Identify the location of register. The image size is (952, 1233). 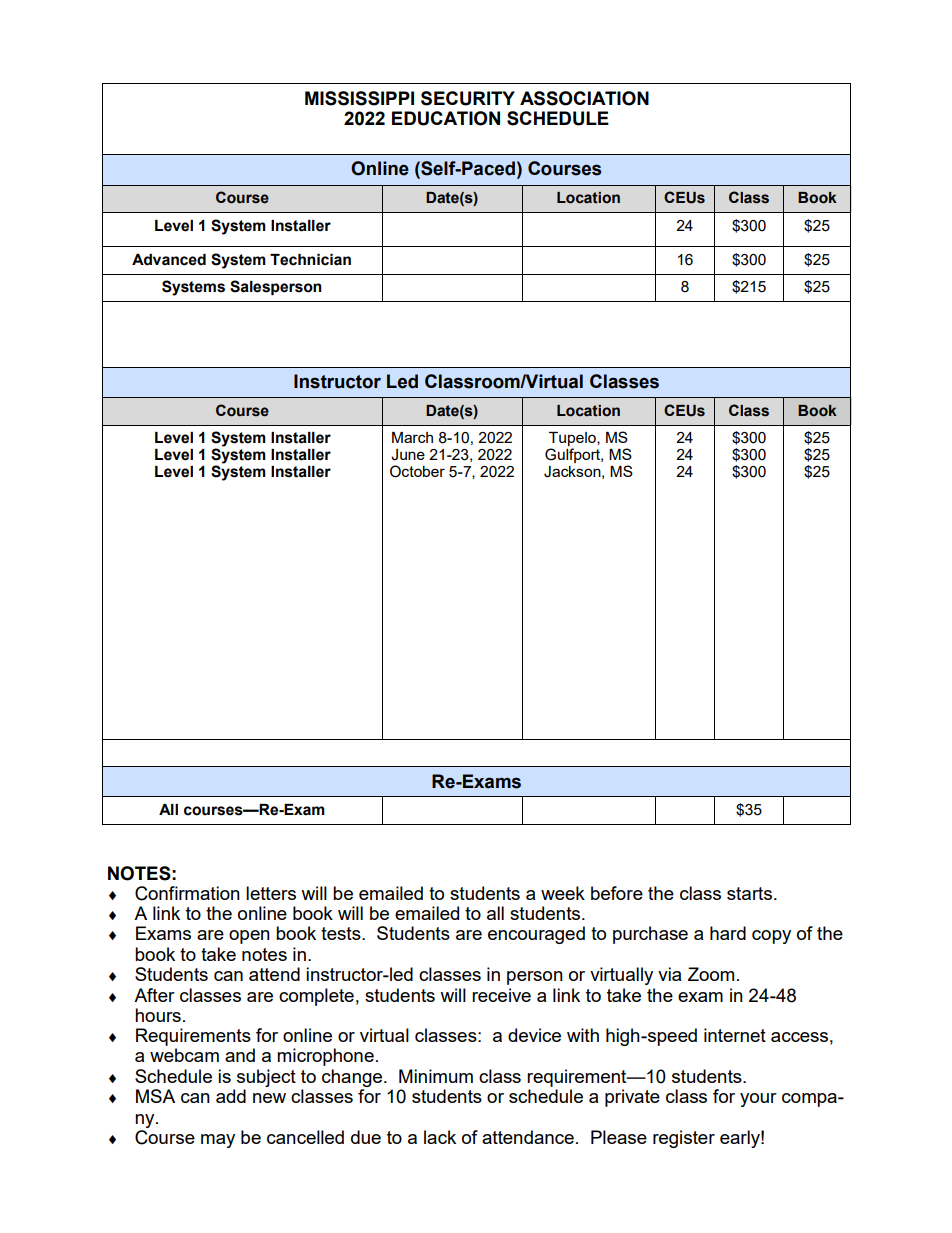
(684, 1139).
